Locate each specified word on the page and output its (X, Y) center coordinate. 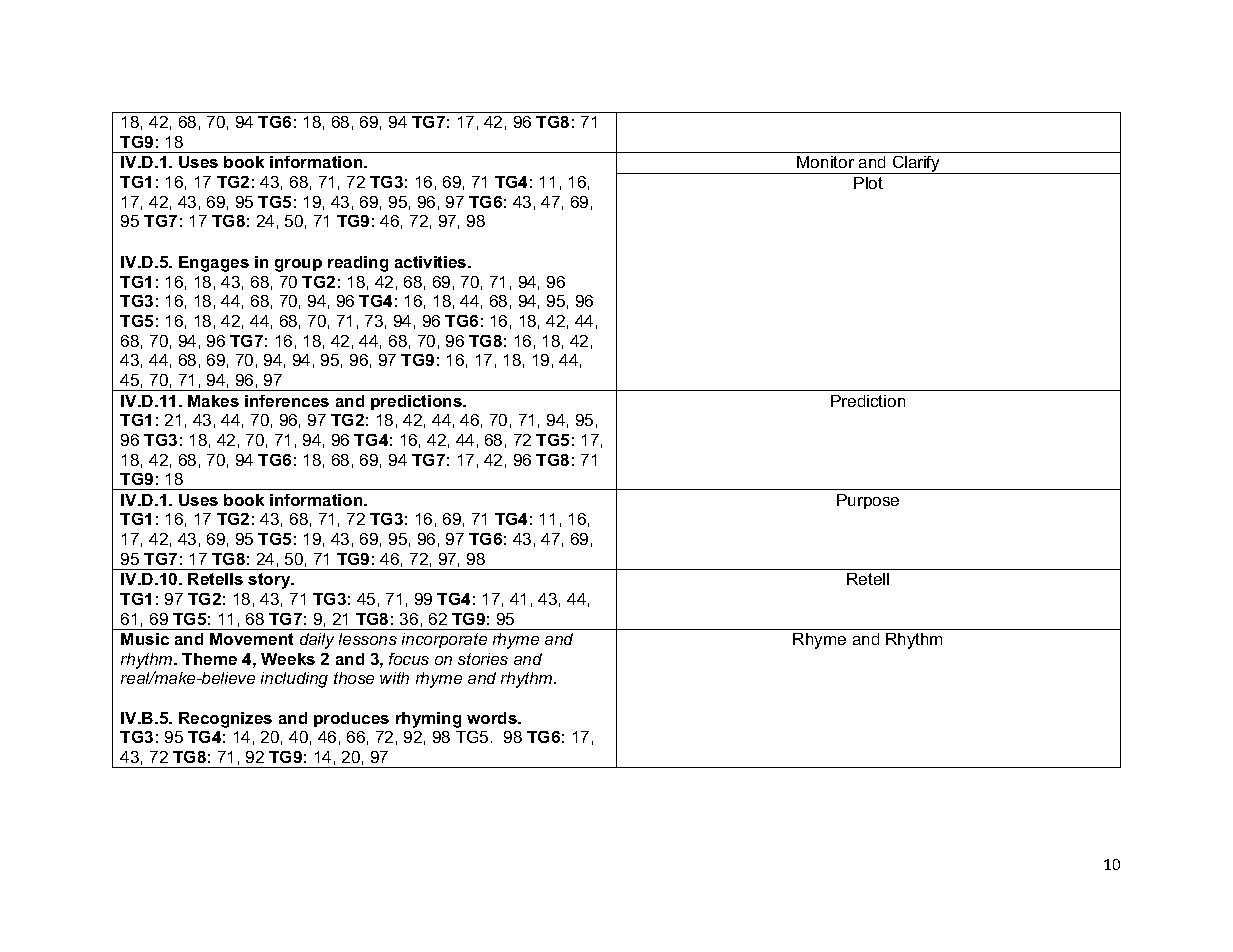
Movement (251, 639)
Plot (868, 183)
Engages (214, 264)
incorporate (444, 640)
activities (432, 262)
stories (483, 659)
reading (358, 264)
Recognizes (225, 720)
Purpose (868, 501)
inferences (287, 401)
